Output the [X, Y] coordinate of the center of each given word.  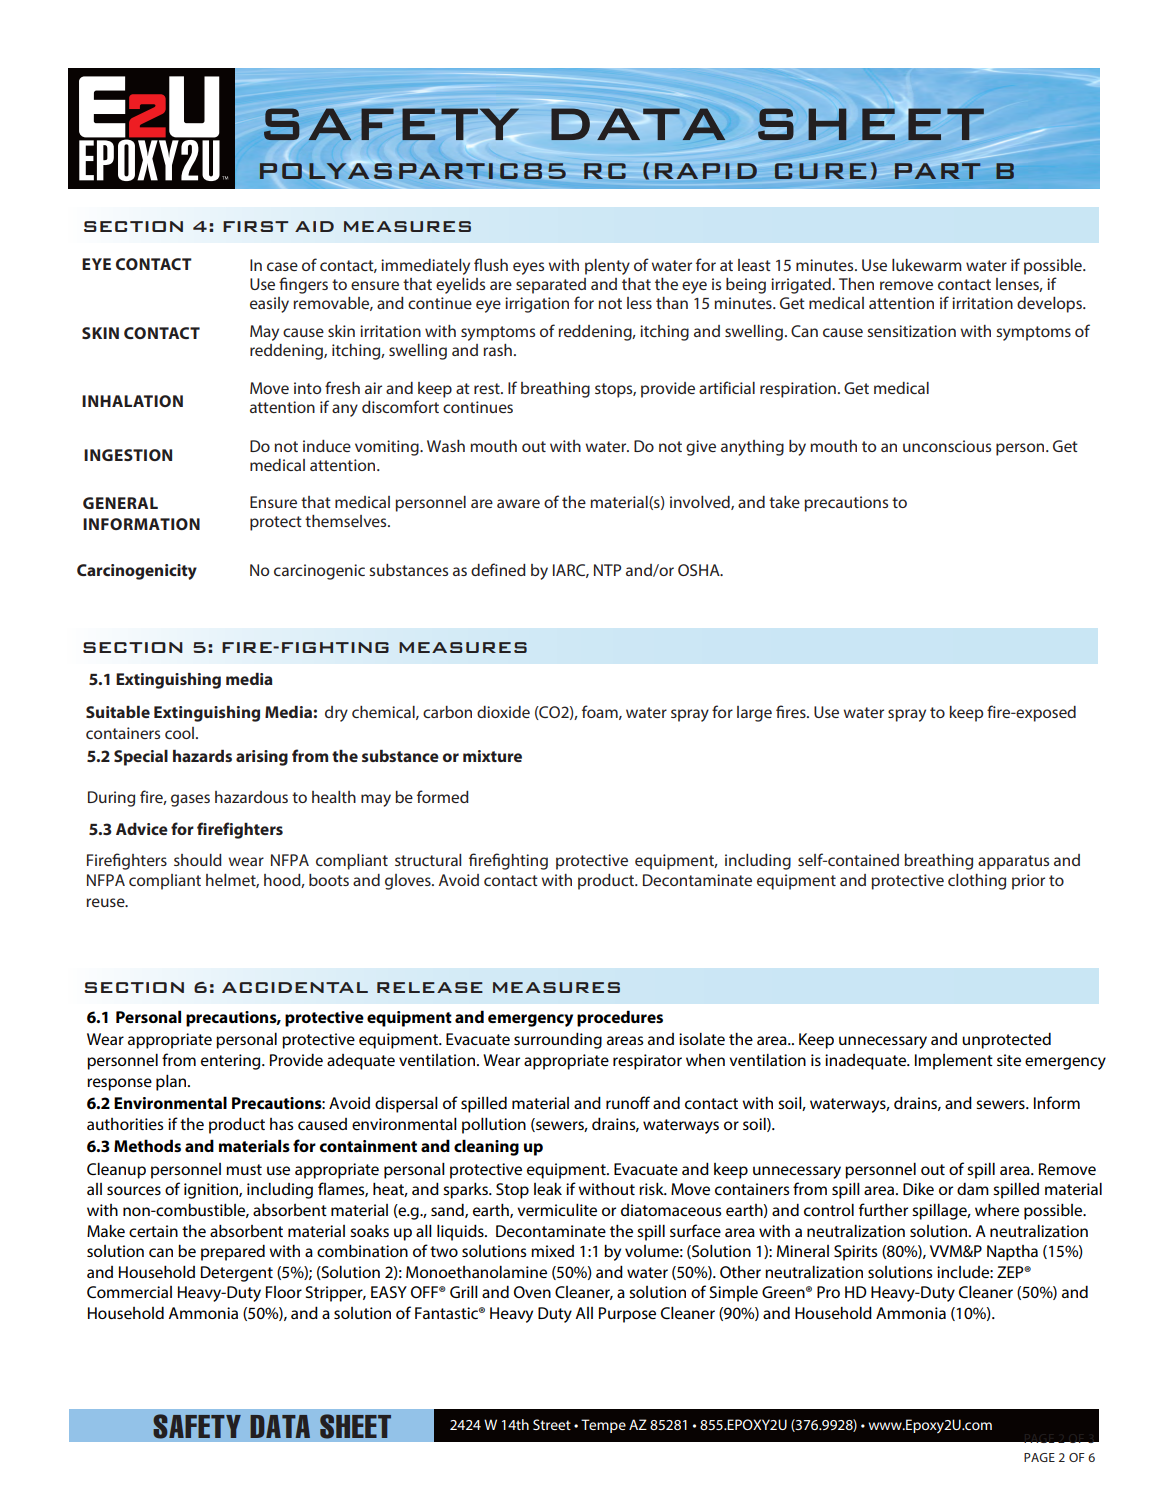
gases [190, 800]
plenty [607, 267]
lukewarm [927, 265]
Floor [284, 1292]
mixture [492, 756]
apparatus [1013, 862]
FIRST [255, 226]
